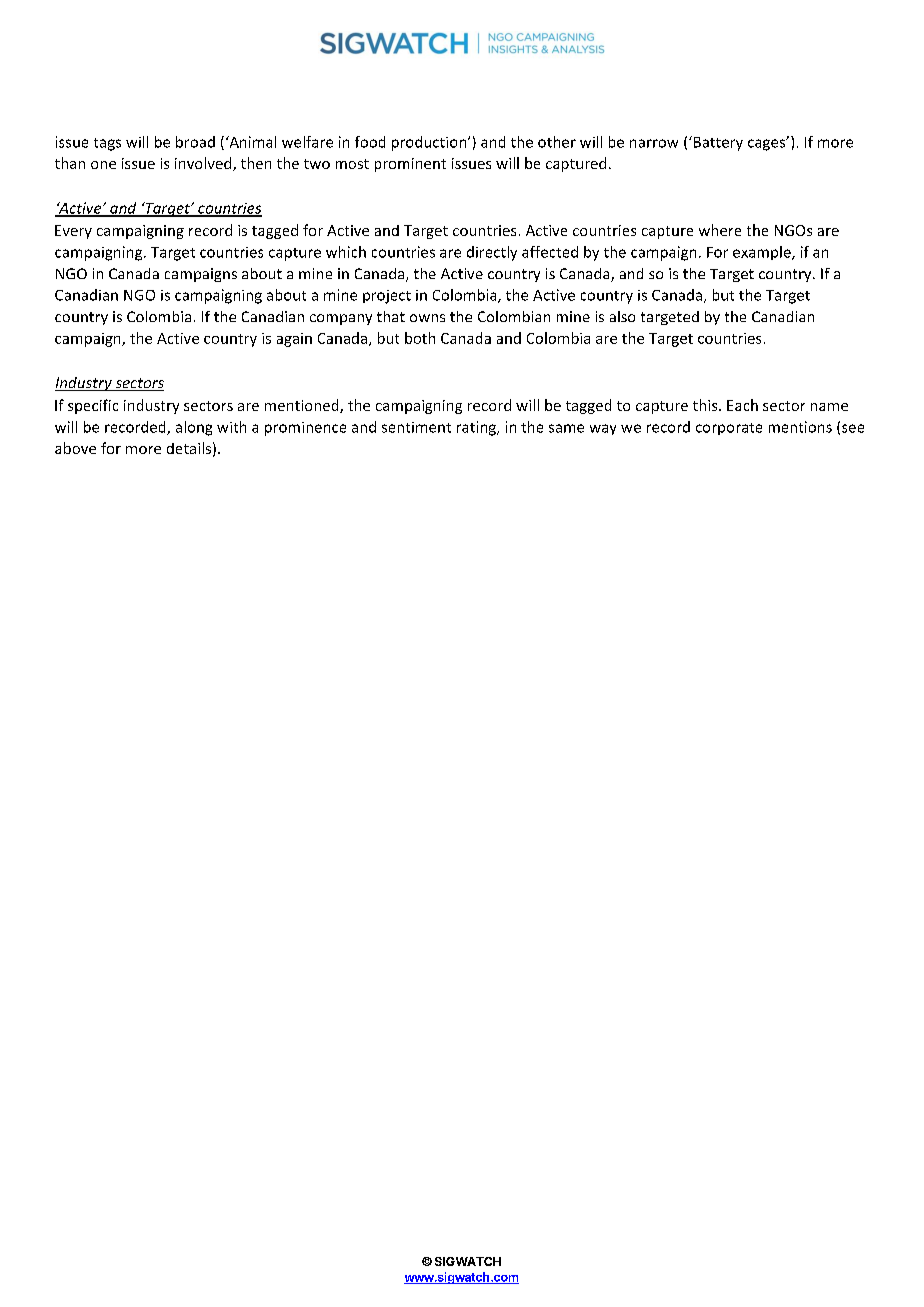 The height and width of the image is (1307, 924). What do you see at coordinates (622, 316) in the image?
I see `also` at bounding box center [622, 316].
